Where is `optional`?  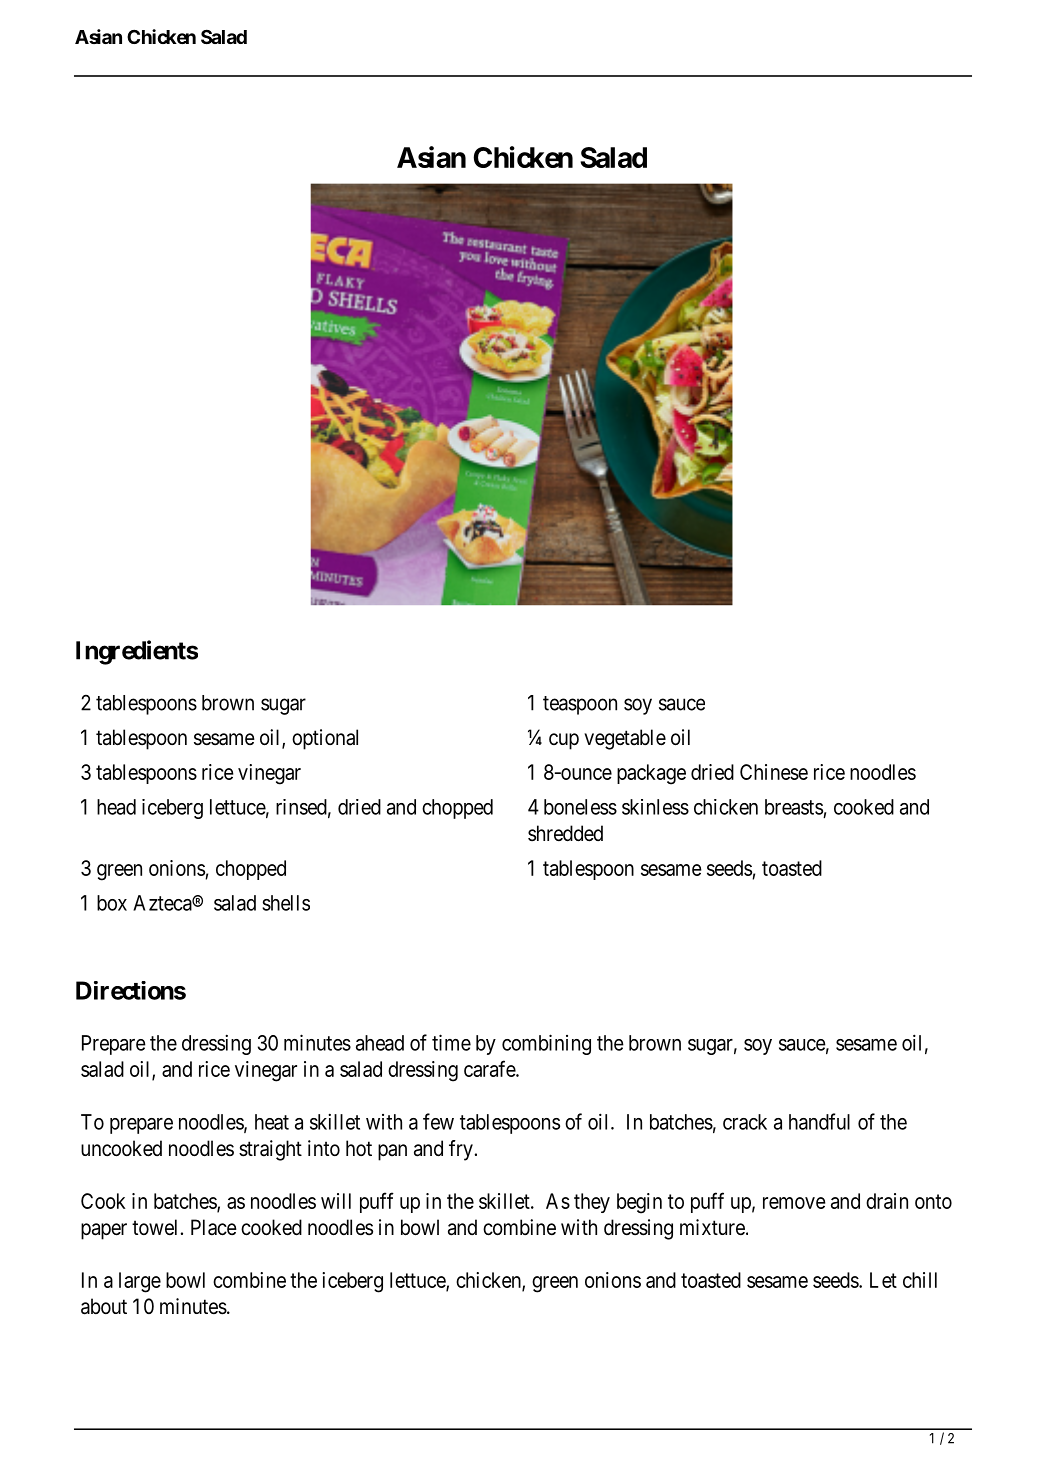
optional is located at coordinates (325, 739).
